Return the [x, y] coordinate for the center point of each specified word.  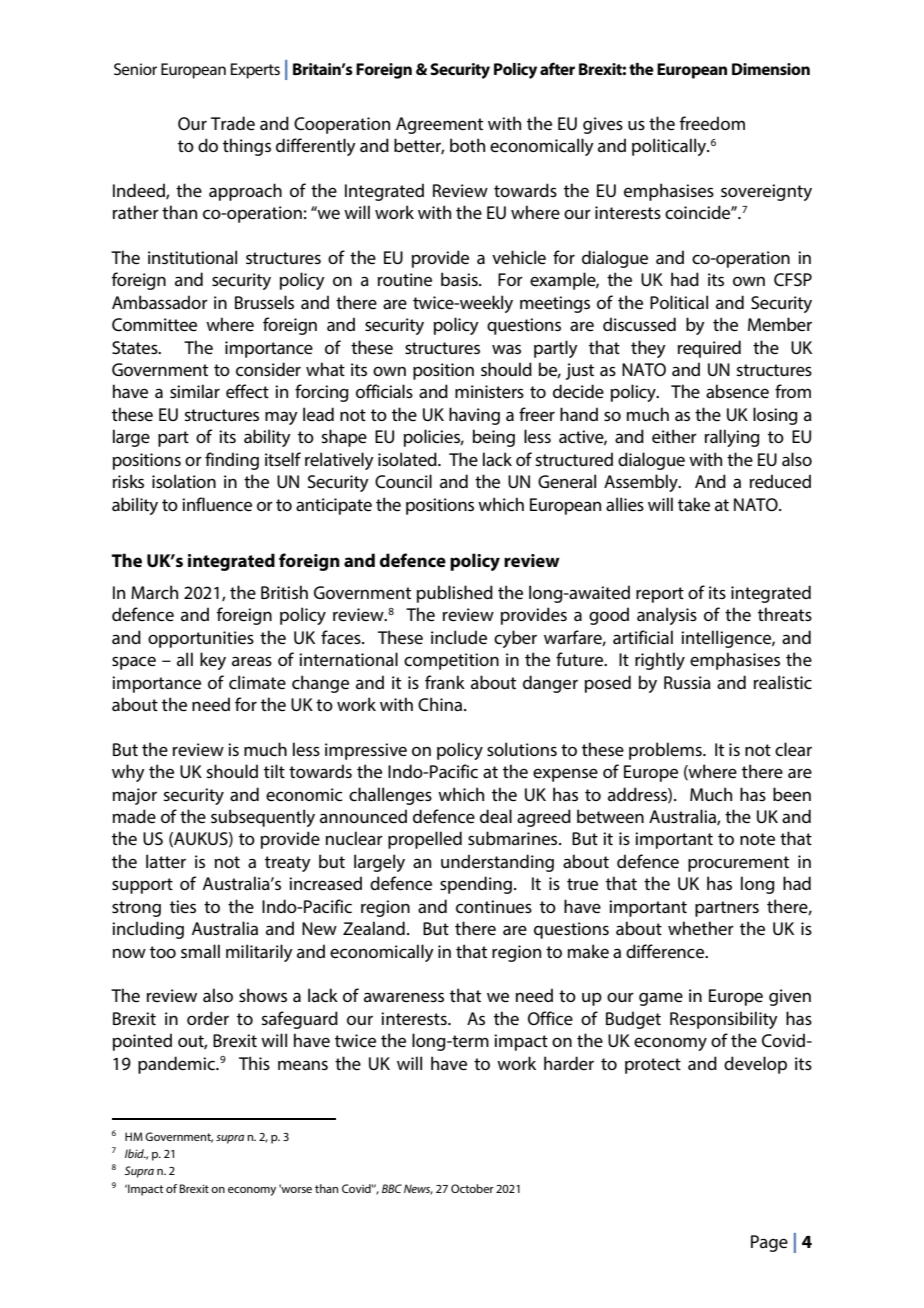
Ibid [135, 1153]
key [213, 661]
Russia [687, 682]
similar [195, 391]
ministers [489, 391]
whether [701, 928]
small [200, 951]
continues [494, 906]
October [472, 1188]
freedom [712, 123]
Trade [233, 123]
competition [451, 661]
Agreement [439, 125]
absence [737, 391]
